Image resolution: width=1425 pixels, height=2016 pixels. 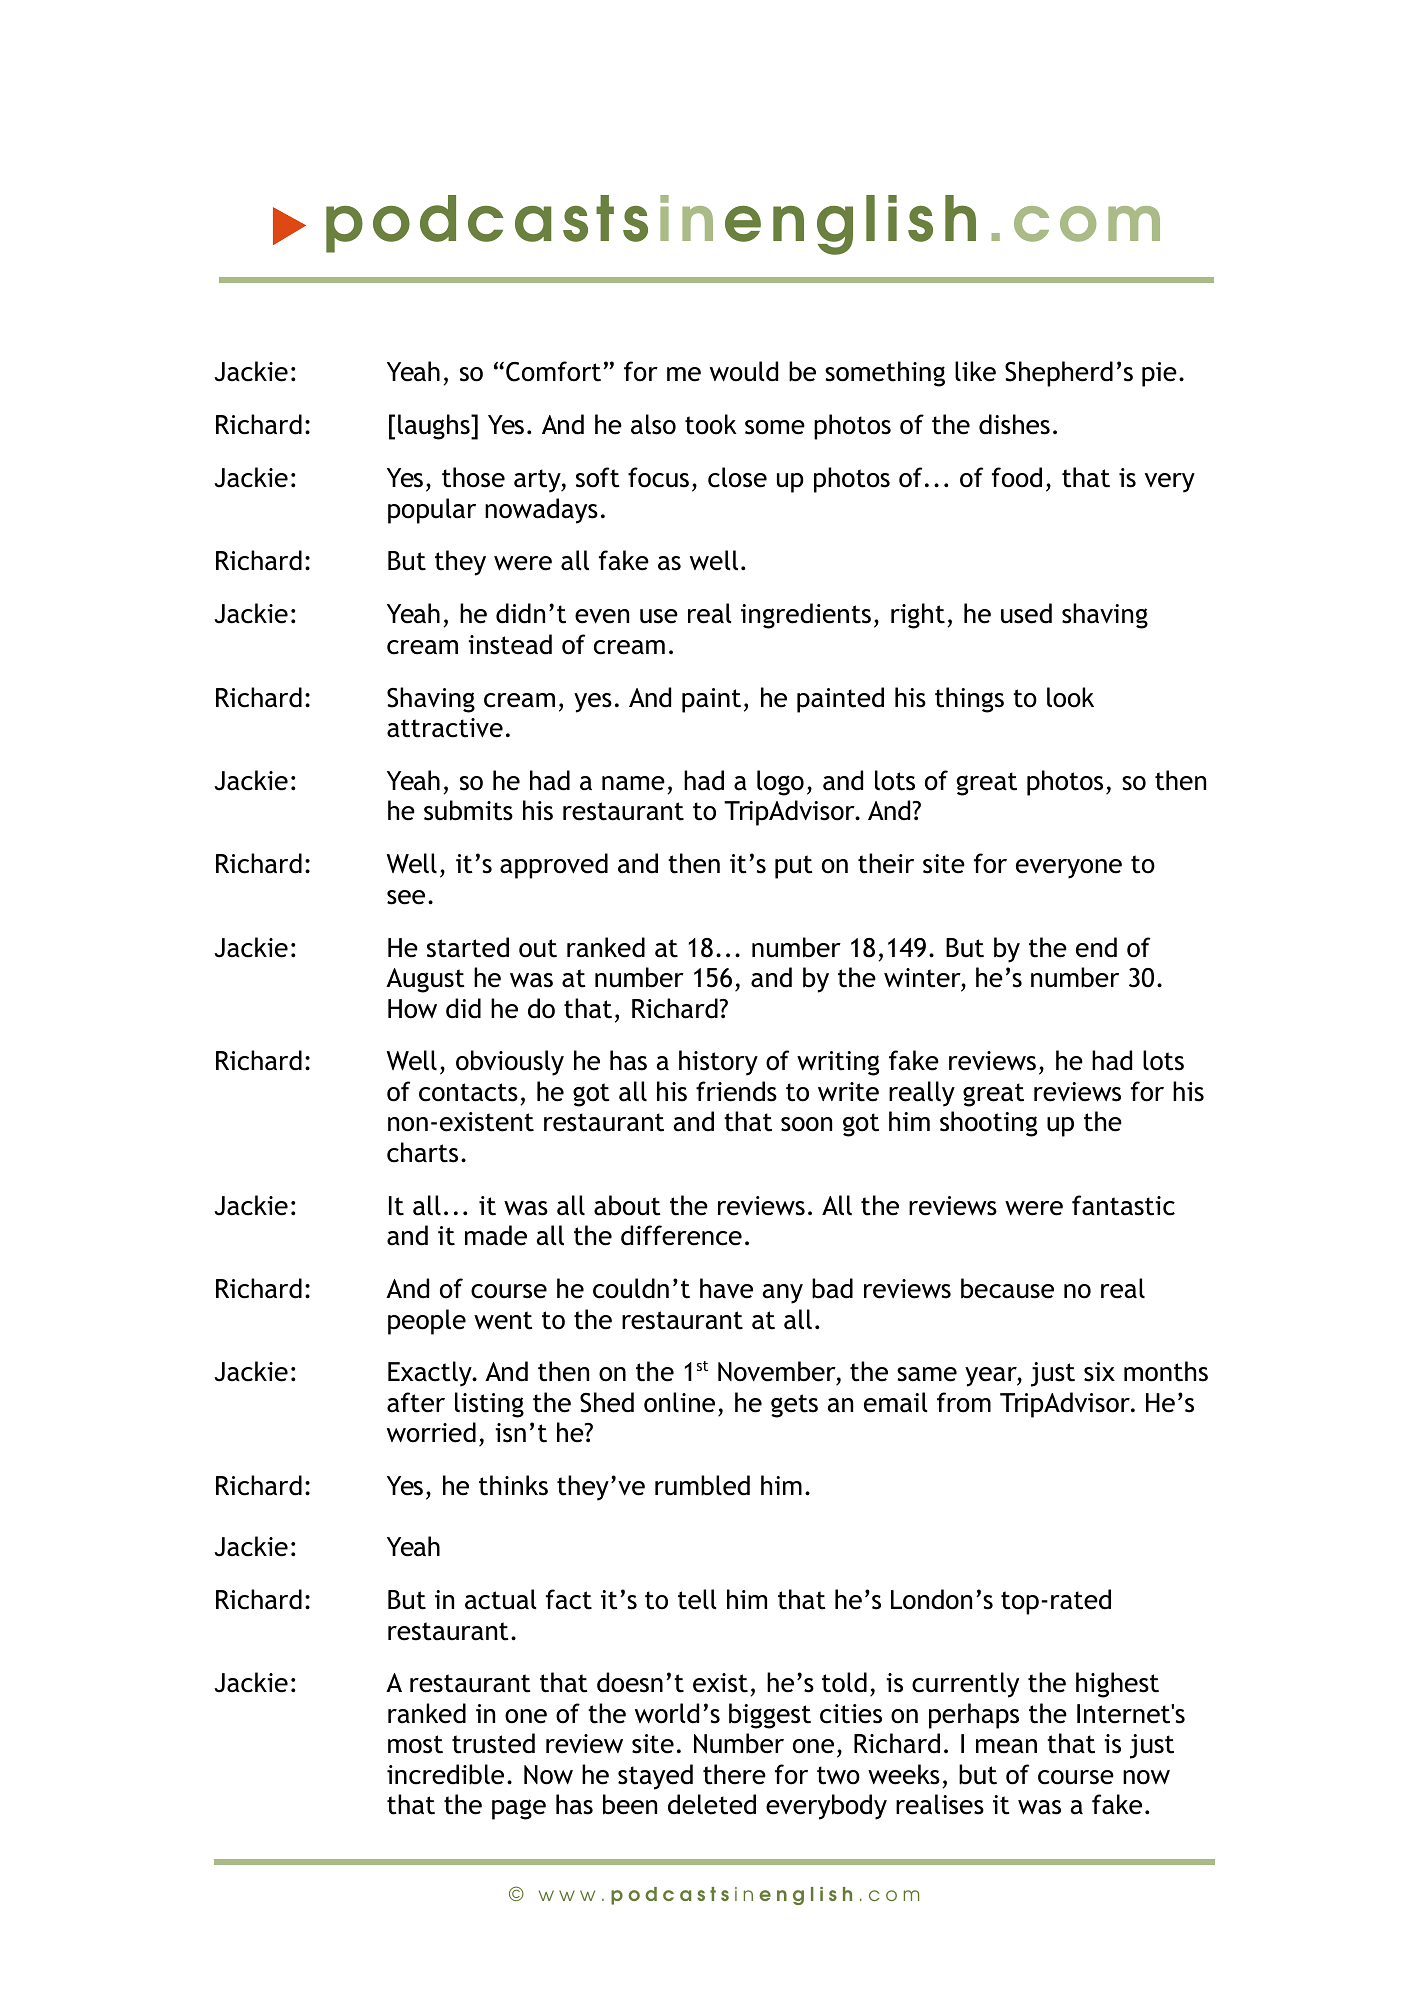 I want to click on trusted, so click(x=493, y=1743).
